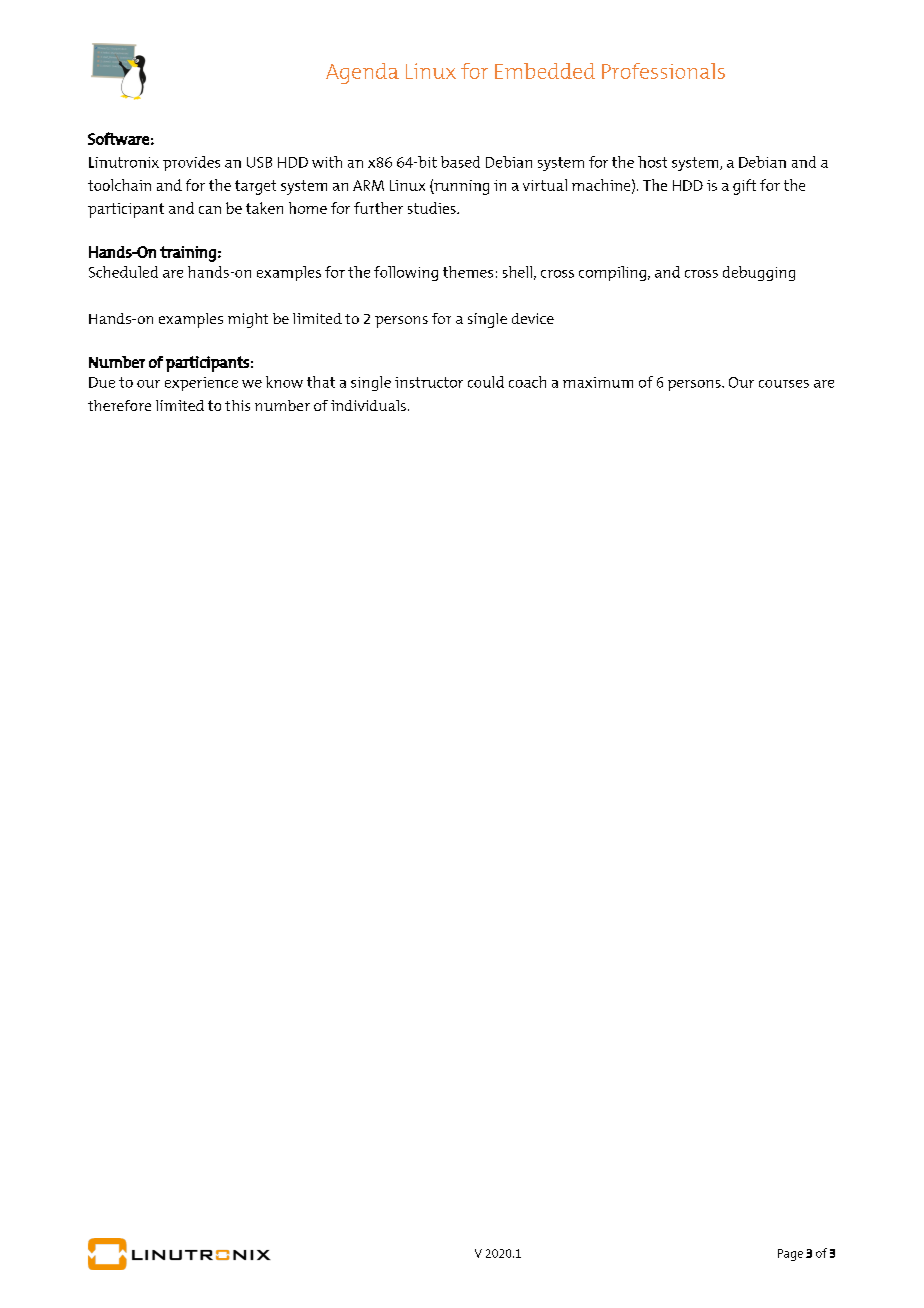 The width and height of the document is (924, 1308). Describe the element at coordinates (663, 71) in the document. I see `Professionals` at that location.
